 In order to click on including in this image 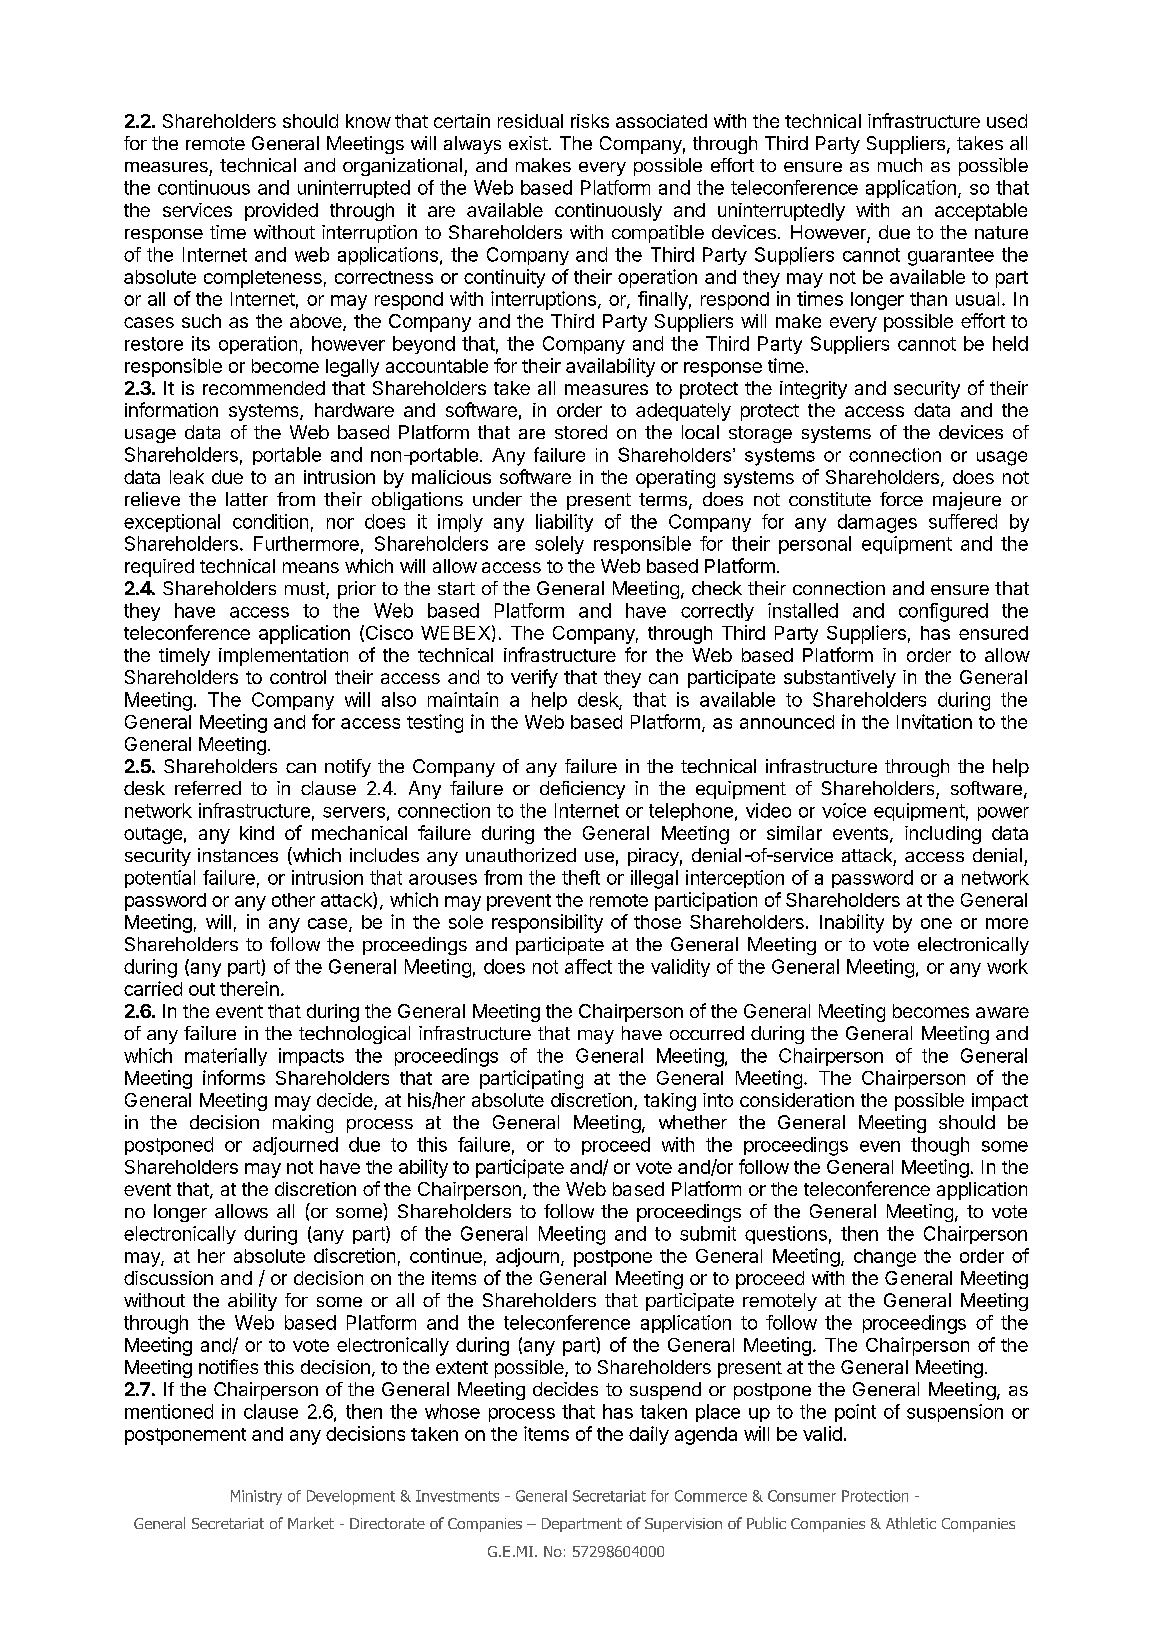, I will do `click(943, 835)`.
